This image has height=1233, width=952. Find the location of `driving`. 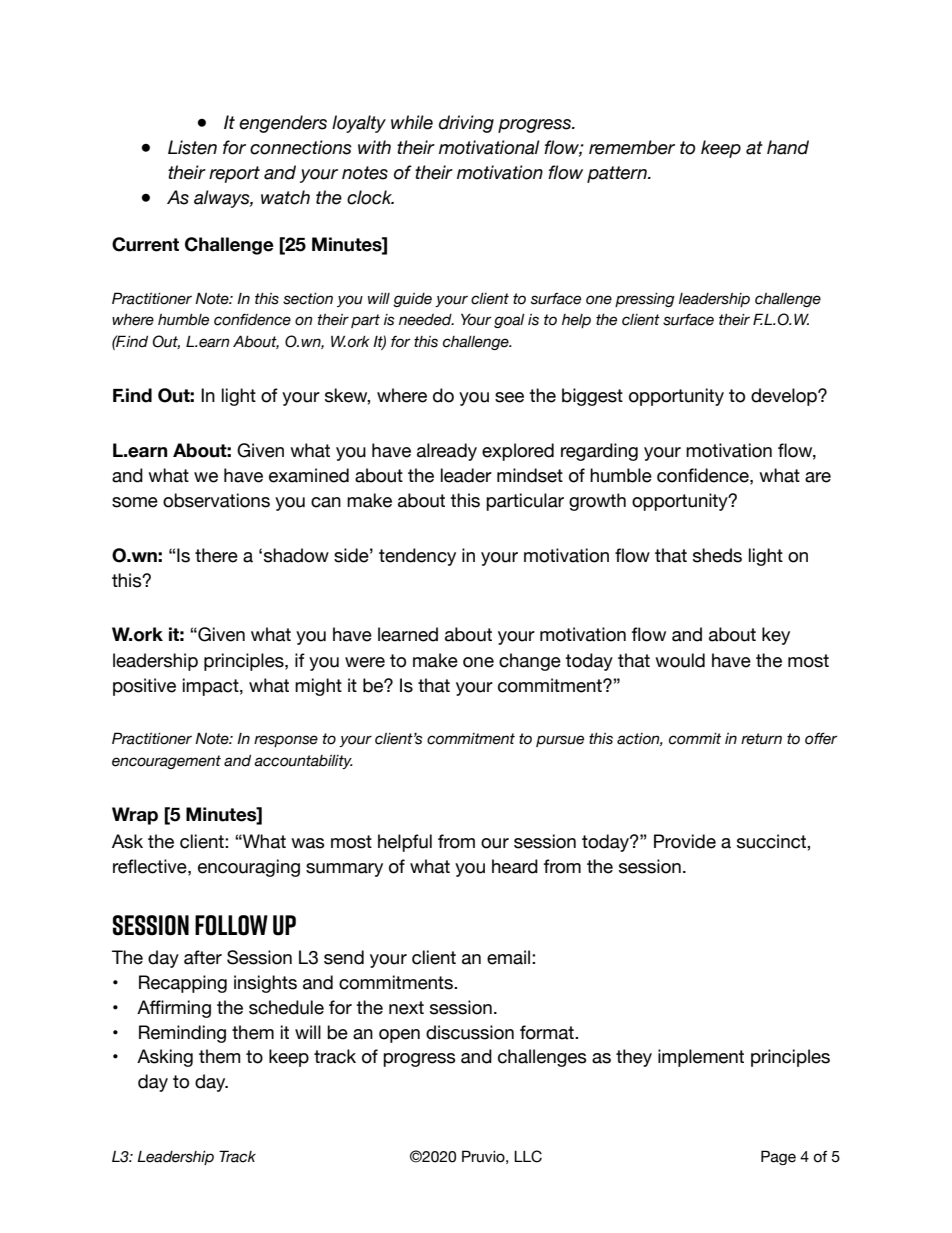

driving is located at coordinates (466, 124).
